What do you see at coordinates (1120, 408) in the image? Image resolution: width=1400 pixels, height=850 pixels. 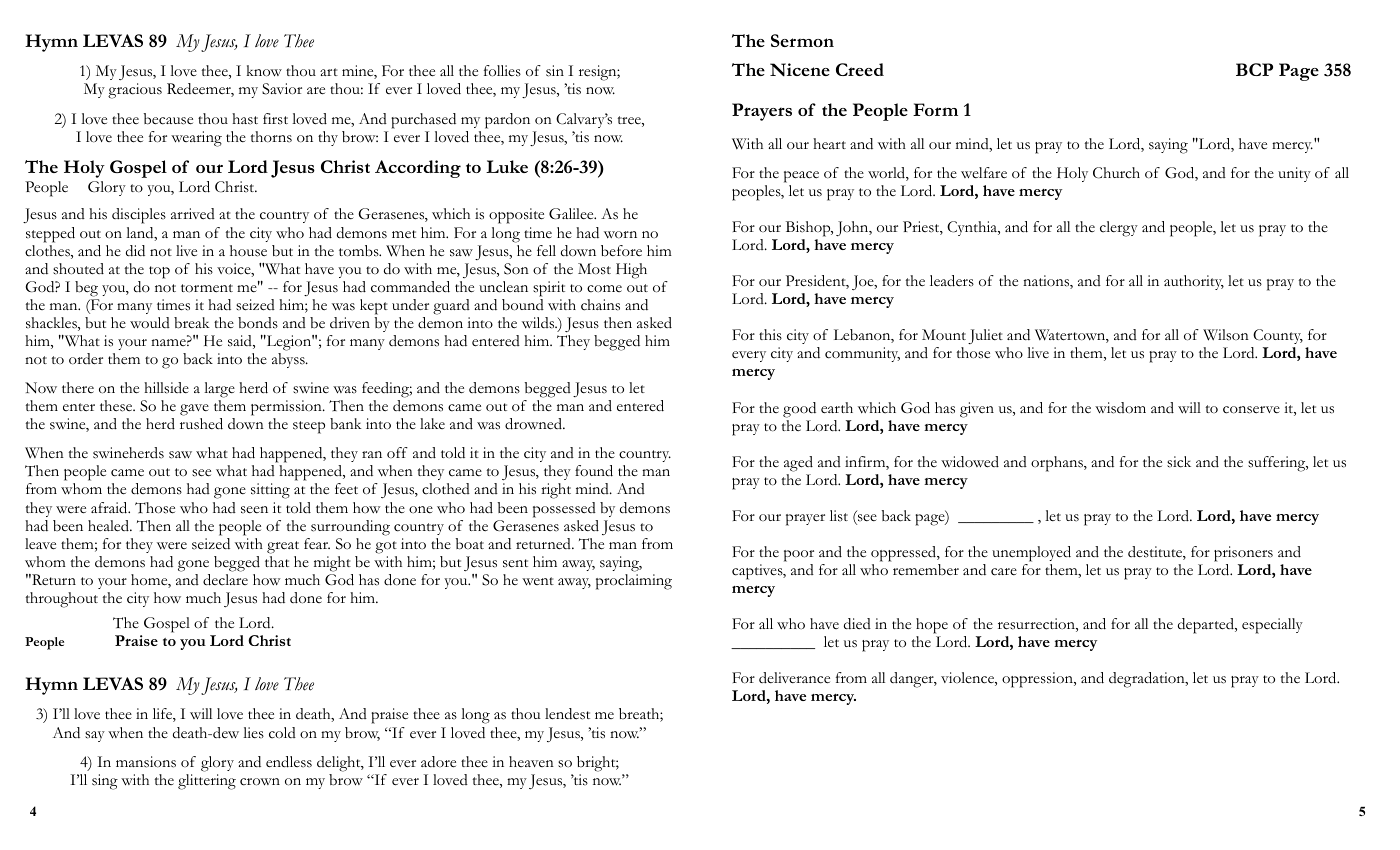 I see `wisdom` at bounding box center [1120, 408].
